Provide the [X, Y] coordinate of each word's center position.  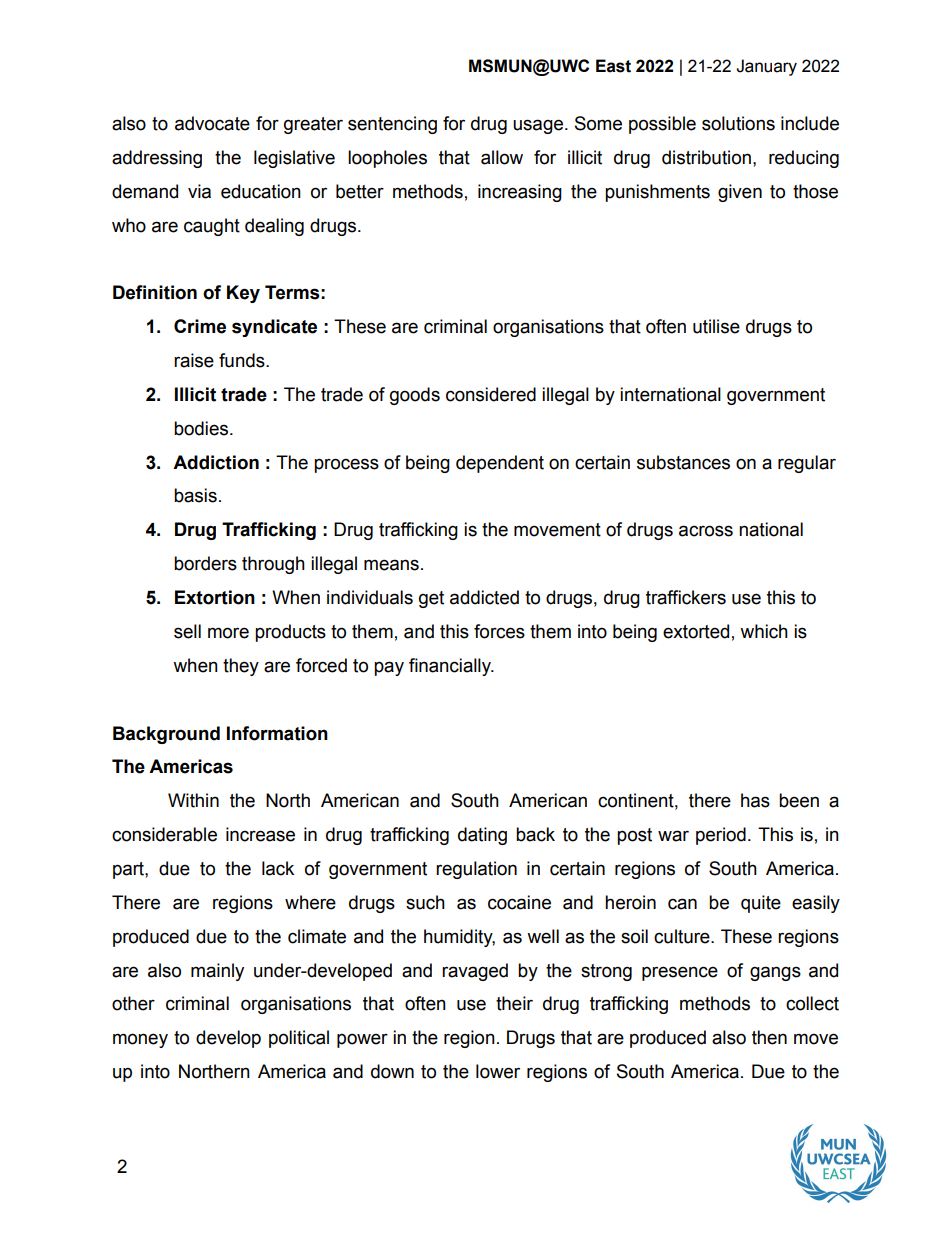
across [706, 531]
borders [205, 563]
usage [538, 126]
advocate [212, 123]
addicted [484, 597]
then [769, 1037]
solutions [738, 123]
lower [498, 1071]
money [140, 1040]
